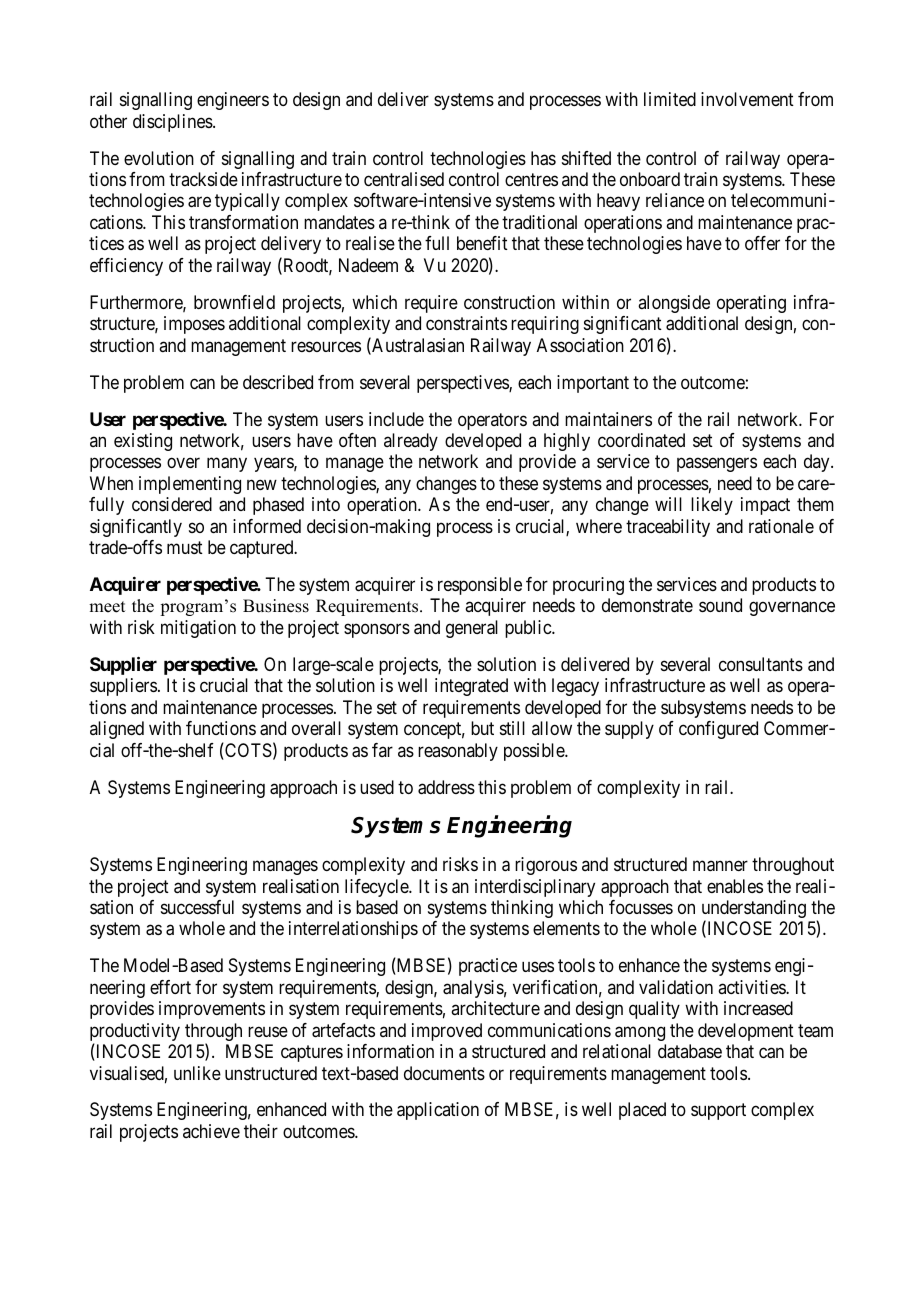  I want to click on application, so click(438, 1111).
